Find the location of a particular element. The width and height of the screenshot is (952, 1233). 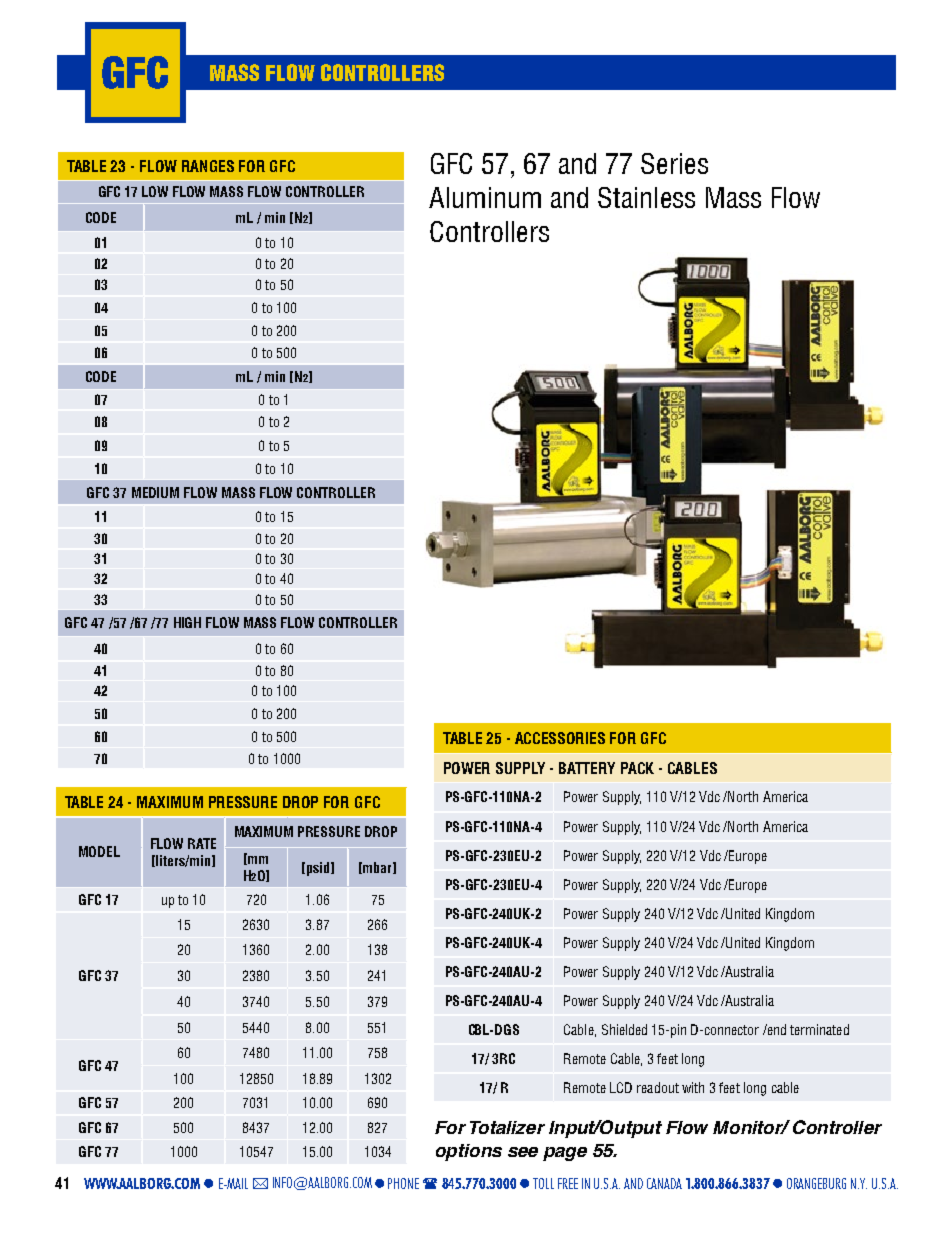

HIGH is located at coordinates (187, 622).
